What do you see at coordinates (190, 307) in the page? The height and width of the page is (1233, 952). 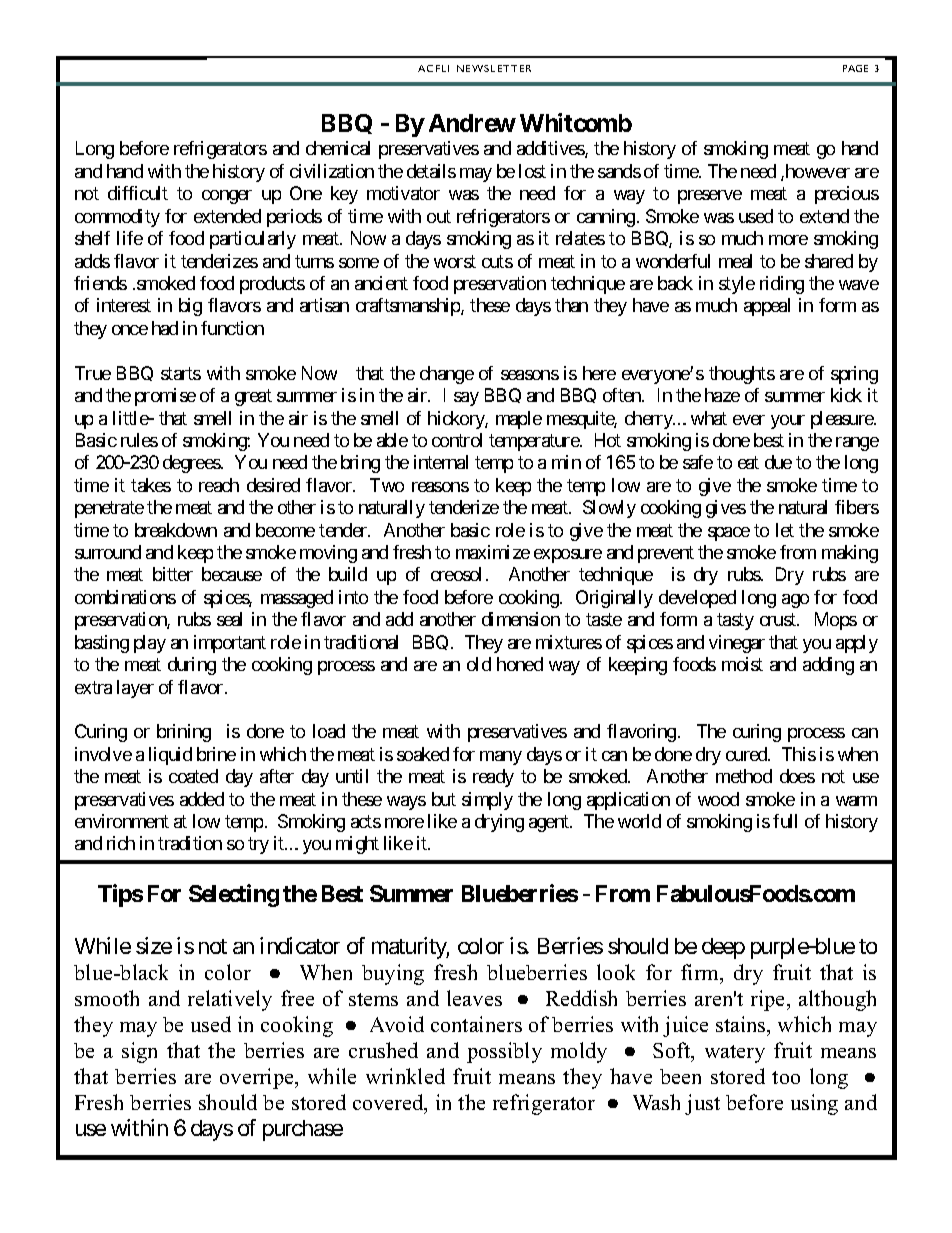 I see `big` at bounding box center [190, 307].
